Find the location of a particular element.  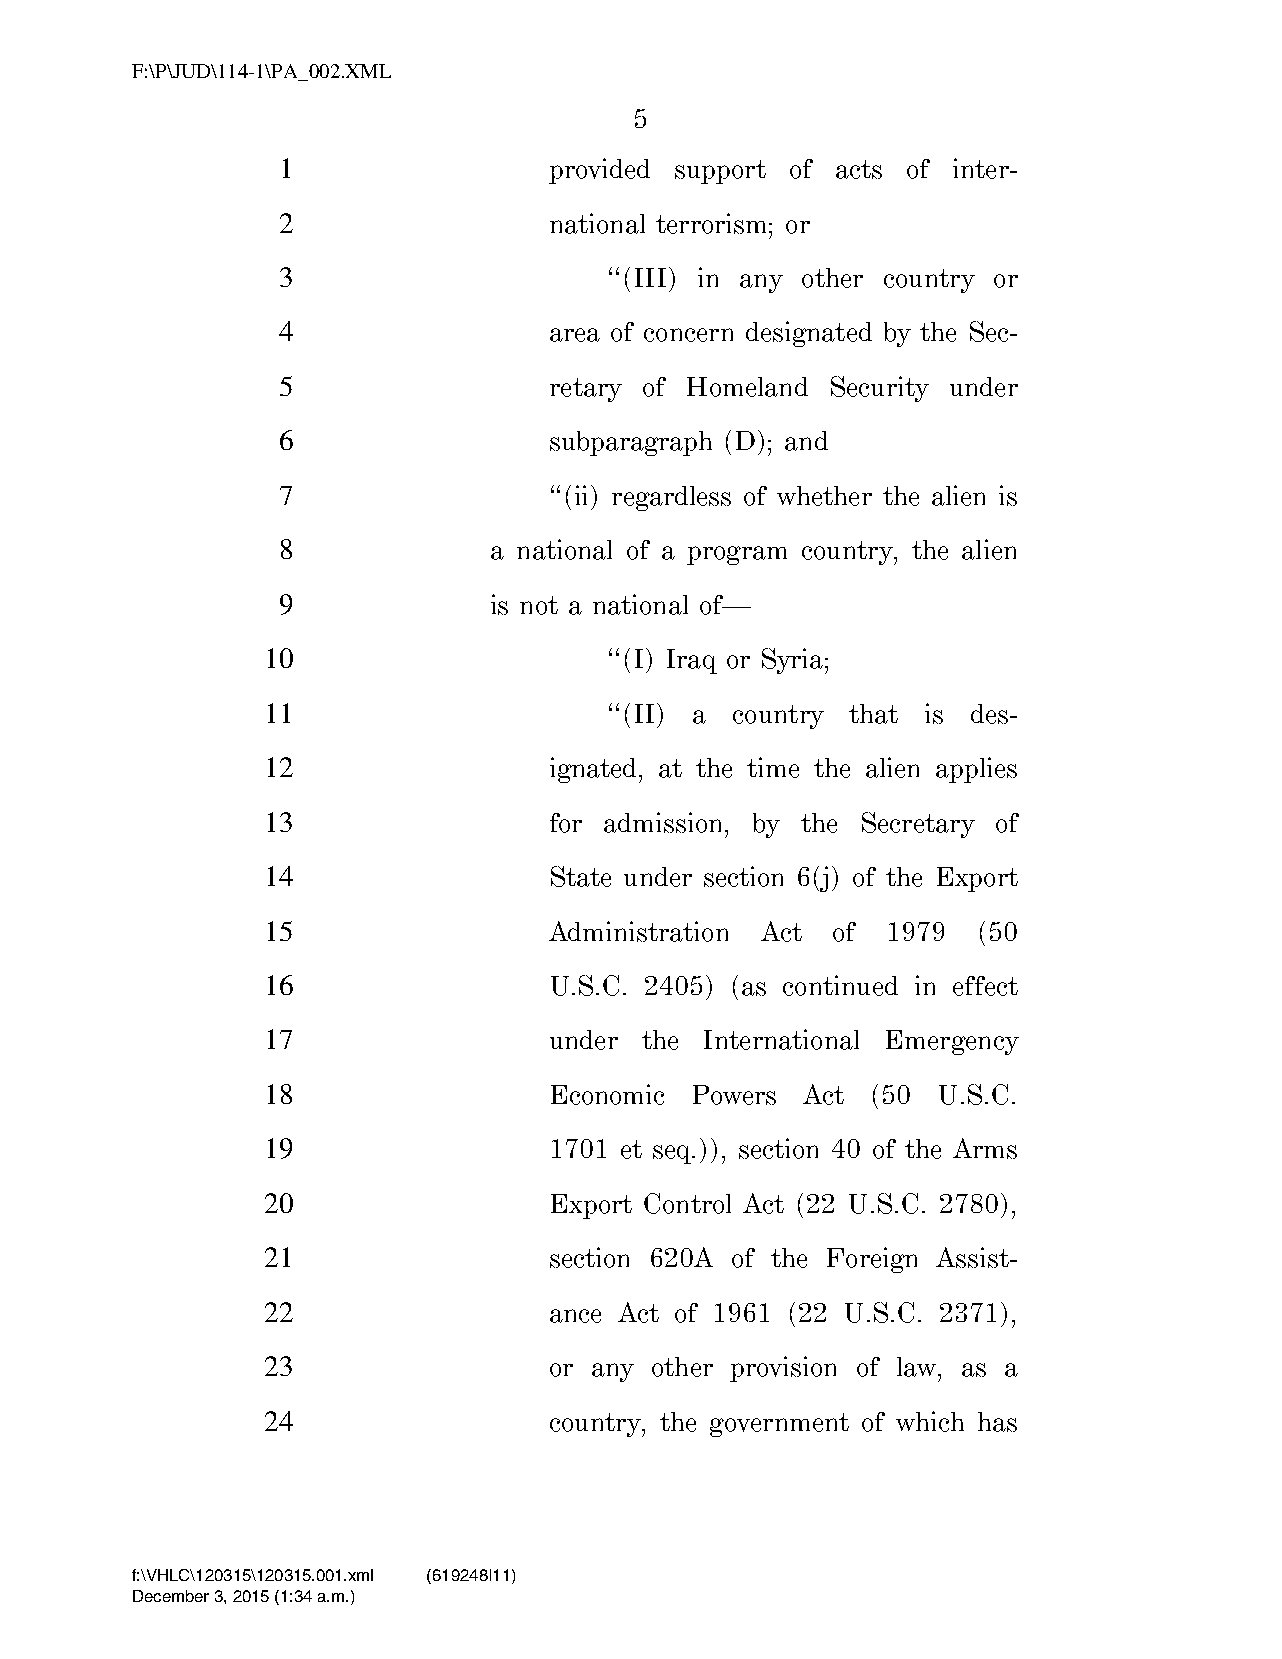

which is located at coordinates (930, 1421).
